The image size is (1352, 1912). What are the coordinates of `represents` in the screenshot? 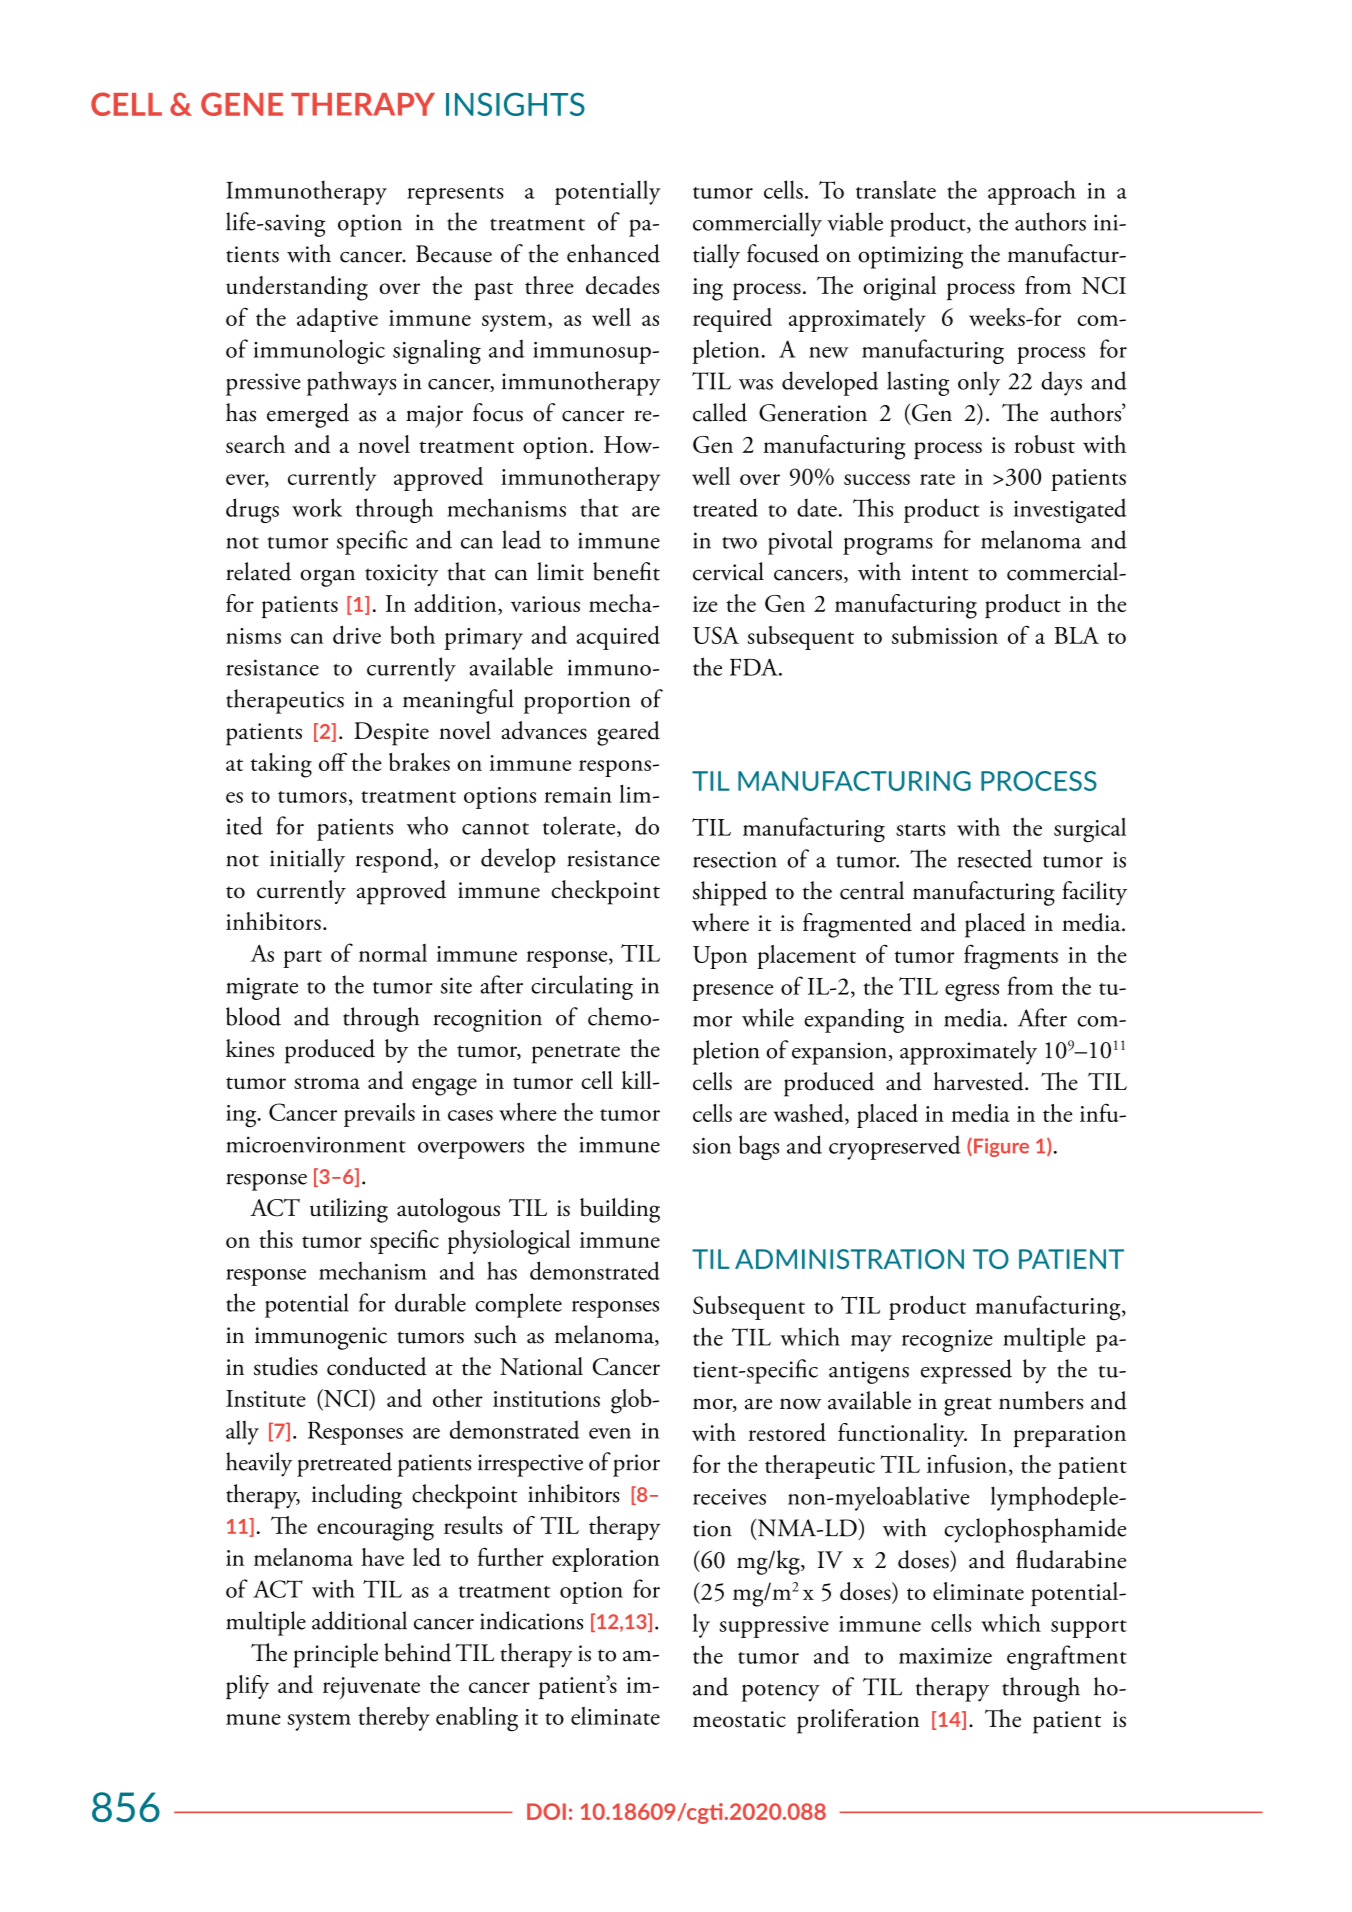 It's located at (455, 196).
